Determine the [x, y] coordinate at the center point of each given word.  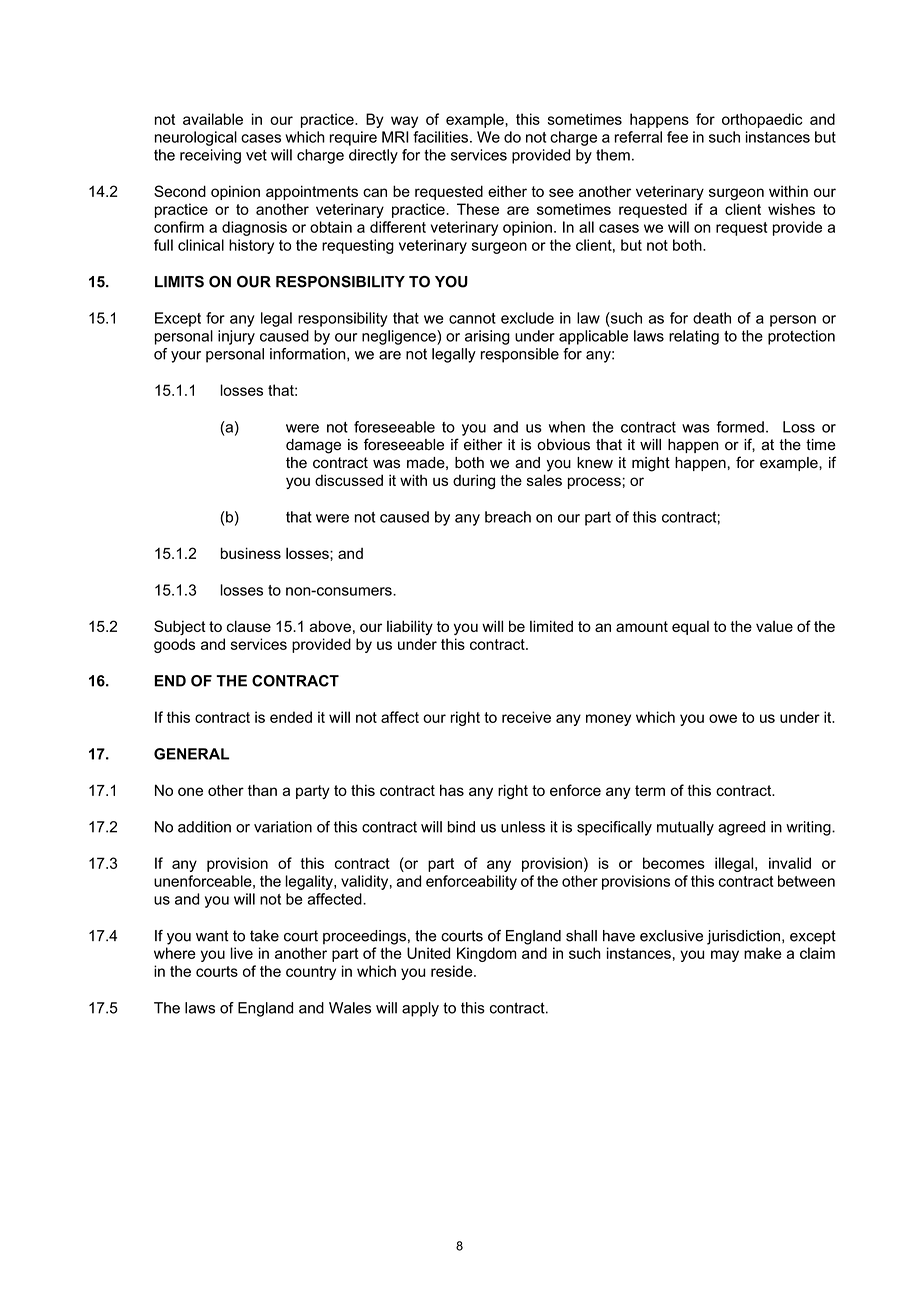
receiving [210, 156]
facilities [442, 137]
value [774, 626]
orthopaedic [762, 120]
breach [508, 517]
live [242, 953]
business [251, 553]
